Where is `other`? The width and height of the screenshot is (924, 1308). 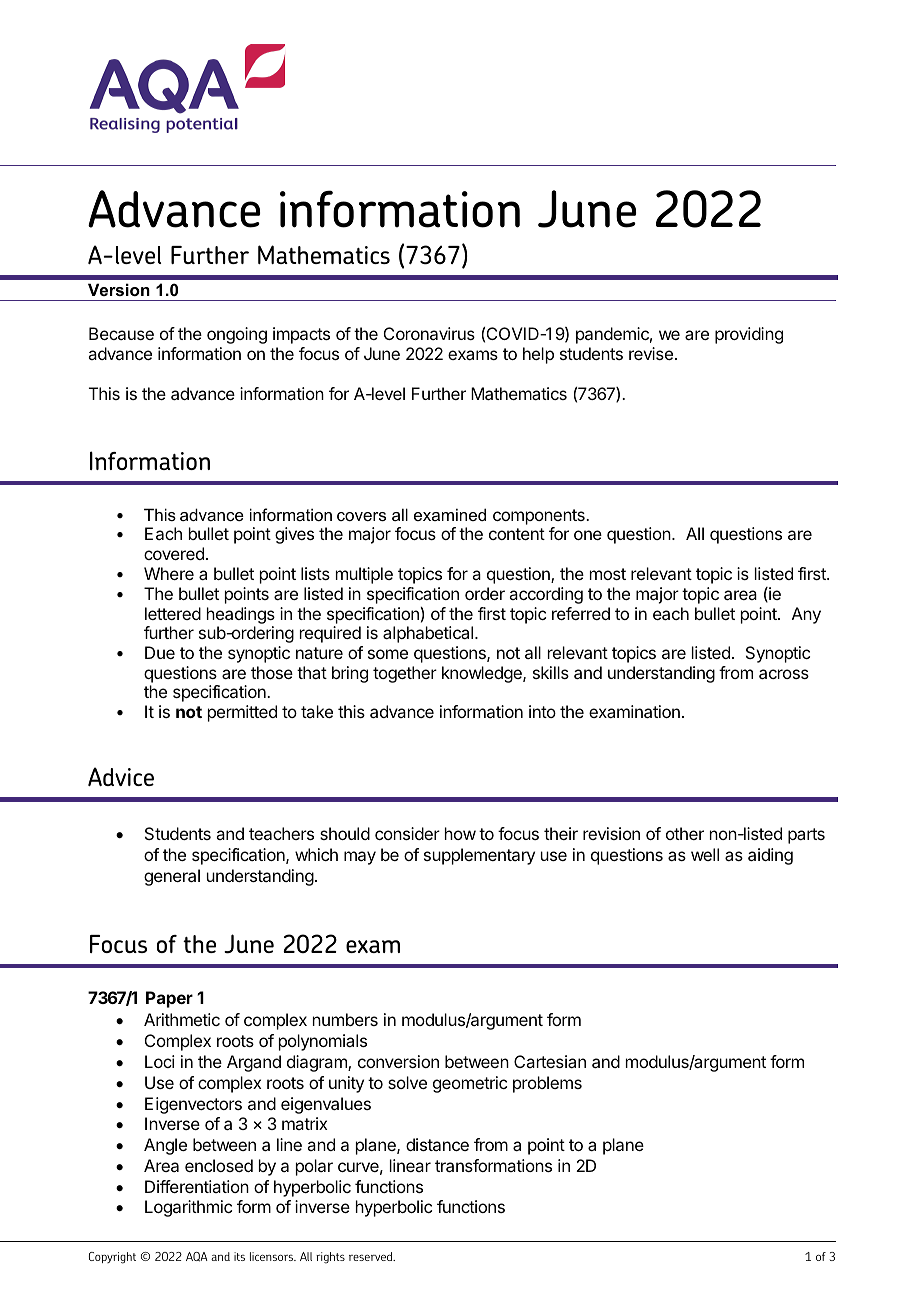
other is located at coordinates (685, 833).
